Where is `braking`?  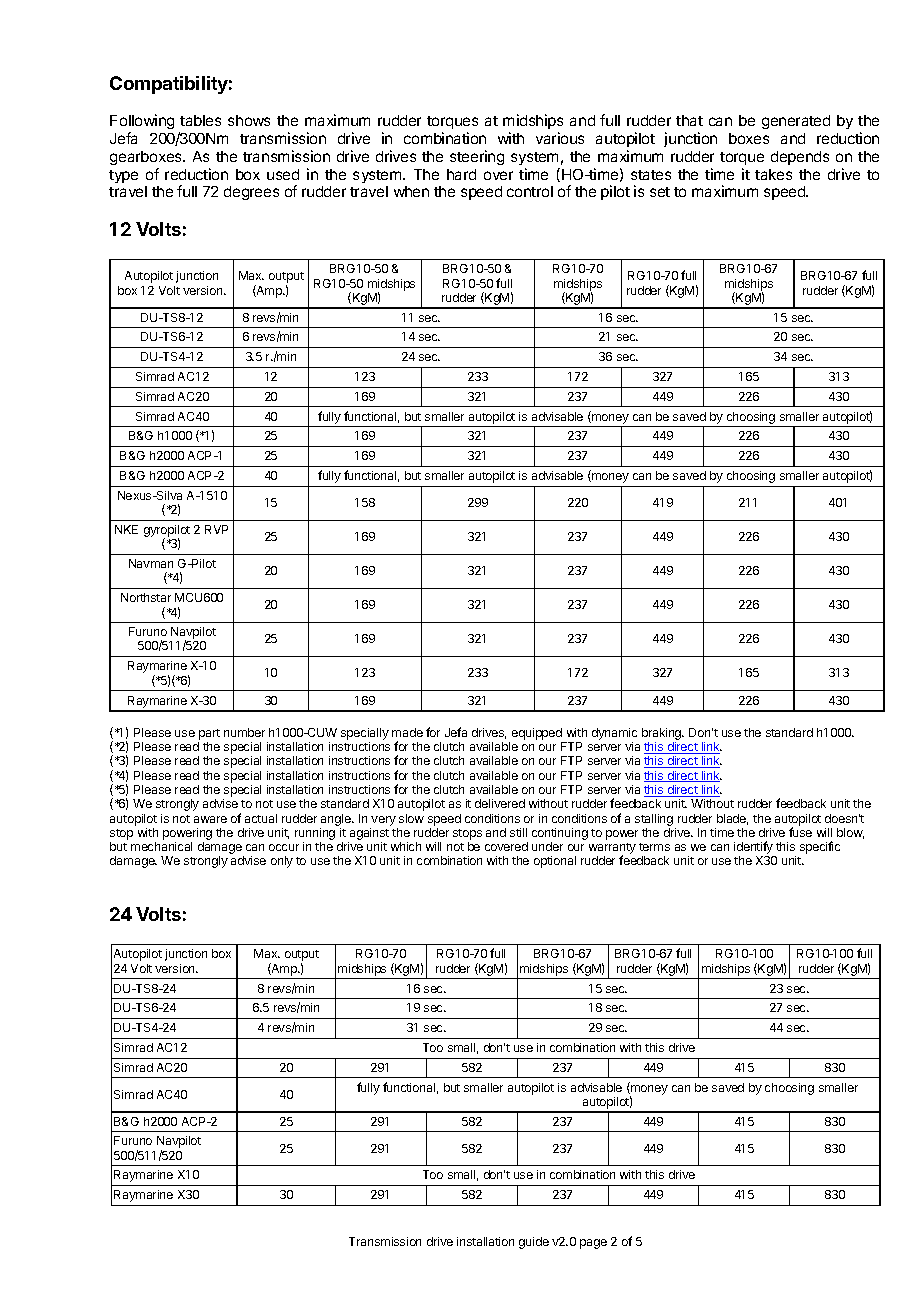 braking is located at coordinates (663, 734).
